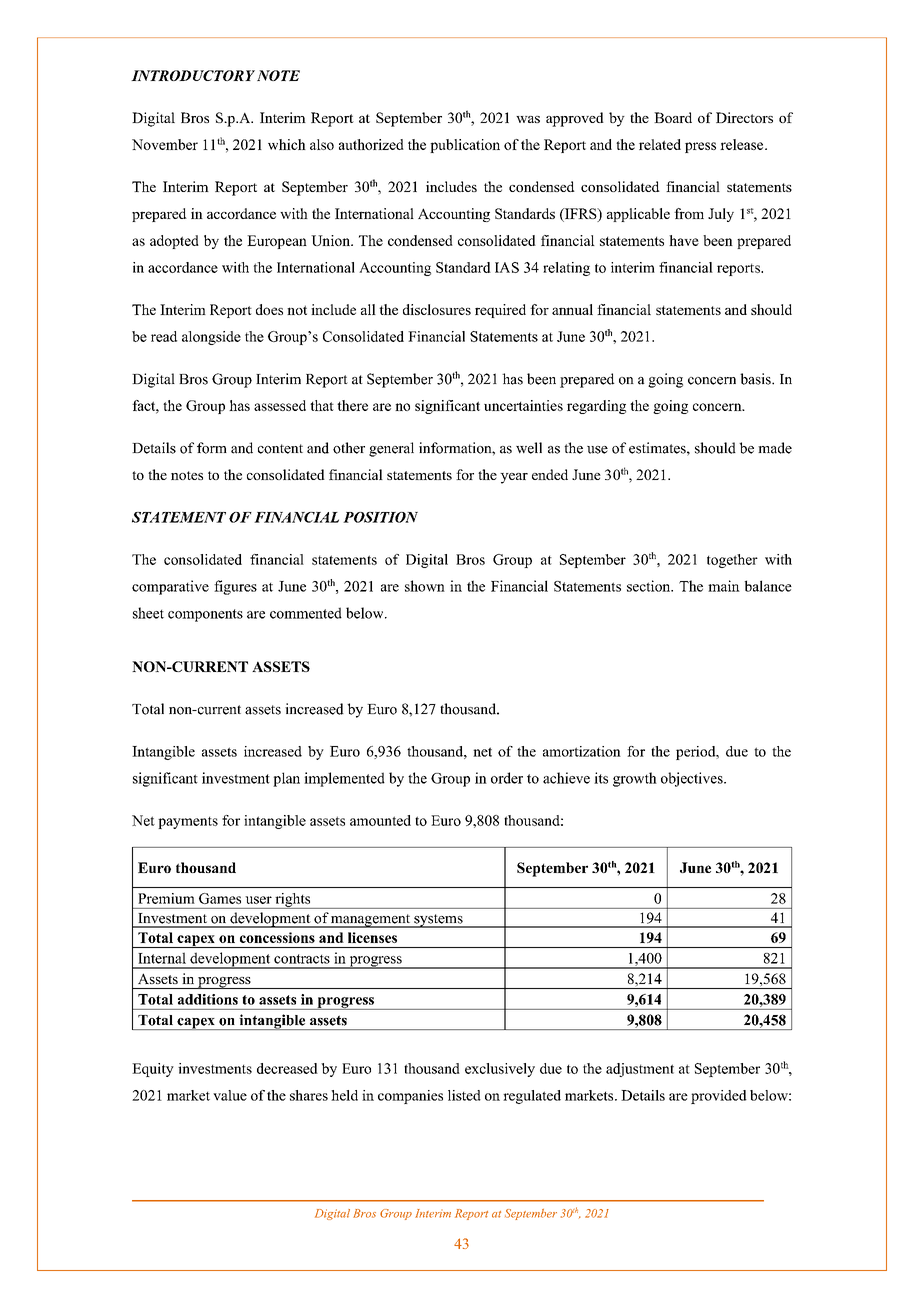  I want to click on shown, so click(425, 586).
